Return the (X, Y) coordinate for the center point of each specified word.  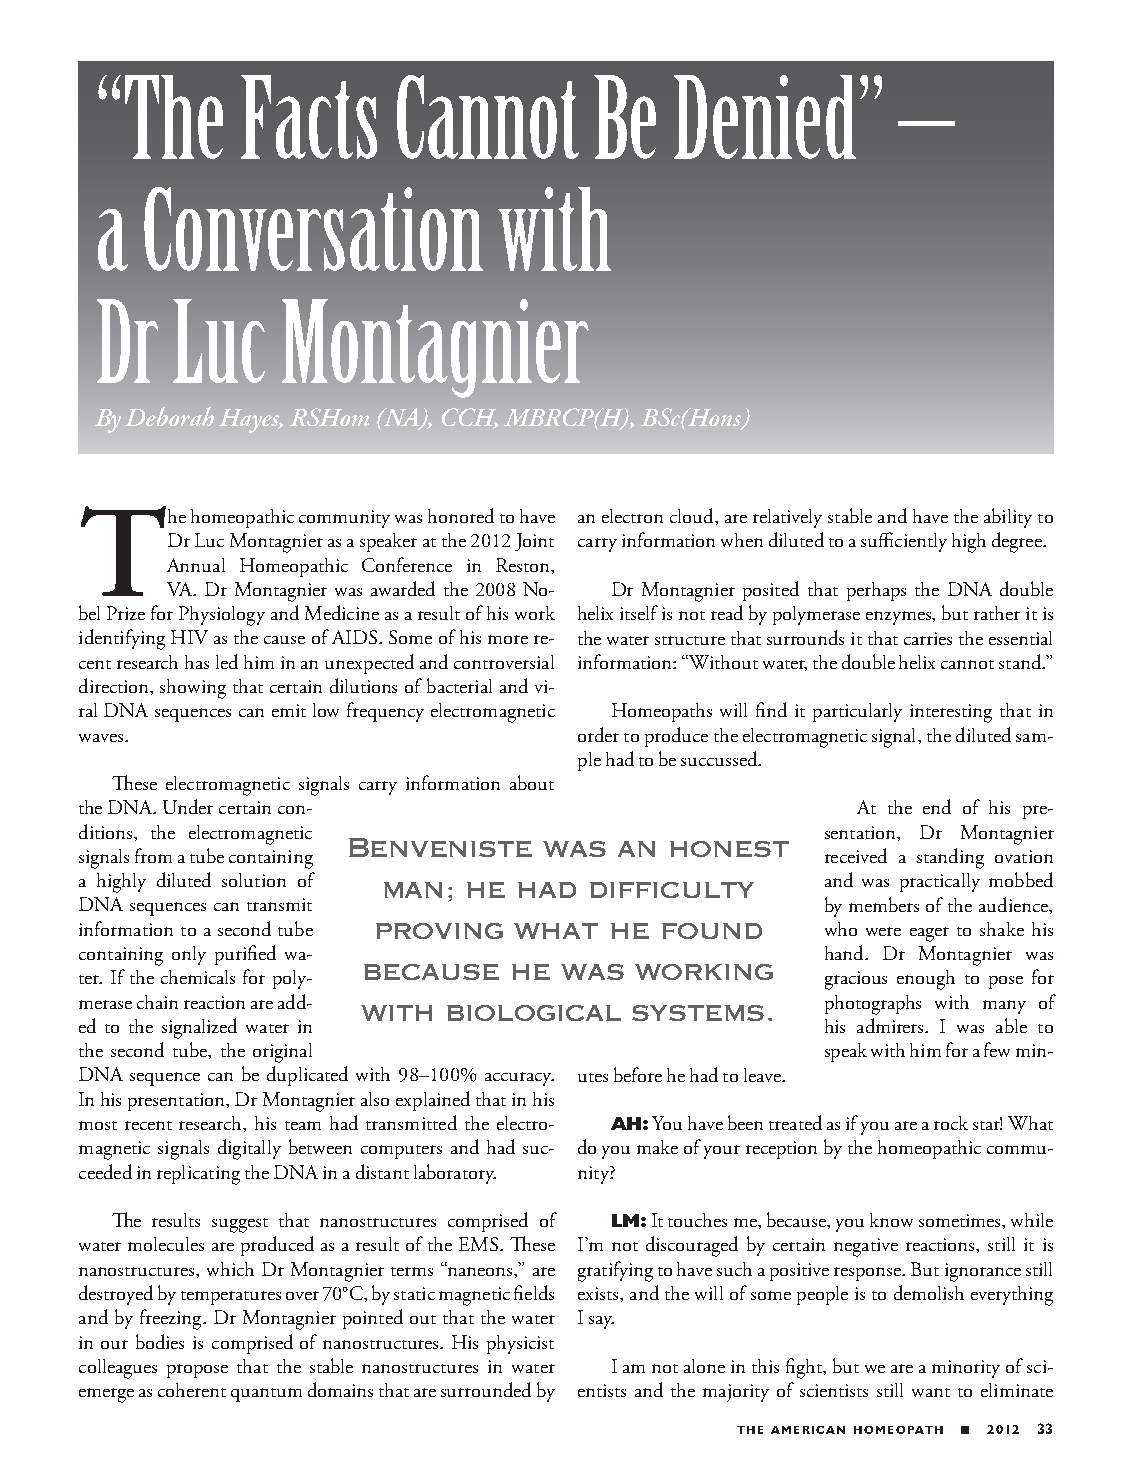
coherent (192, 1390)
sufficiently (904, 542)
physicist (520, 1344)
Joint (534, 542)
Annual (196, 565)
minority (966, 1369)
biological (534, 1013)
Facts (309, 117)
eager (929, 934)
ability (1008, 518)
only (189, 955)
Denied (765, 117)
